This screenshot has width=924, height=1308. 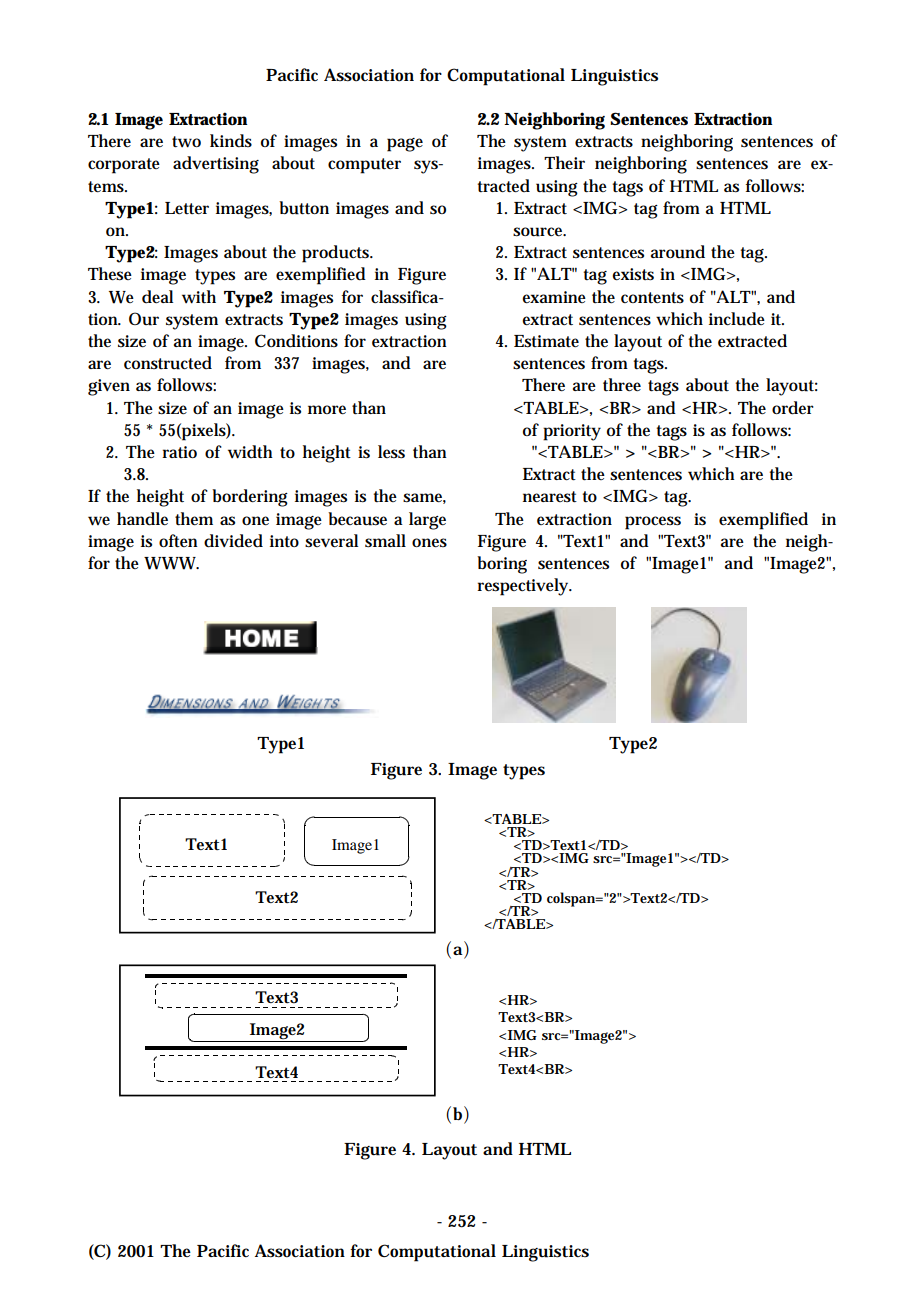 I want to click on page, so click(x=405, y=145).
